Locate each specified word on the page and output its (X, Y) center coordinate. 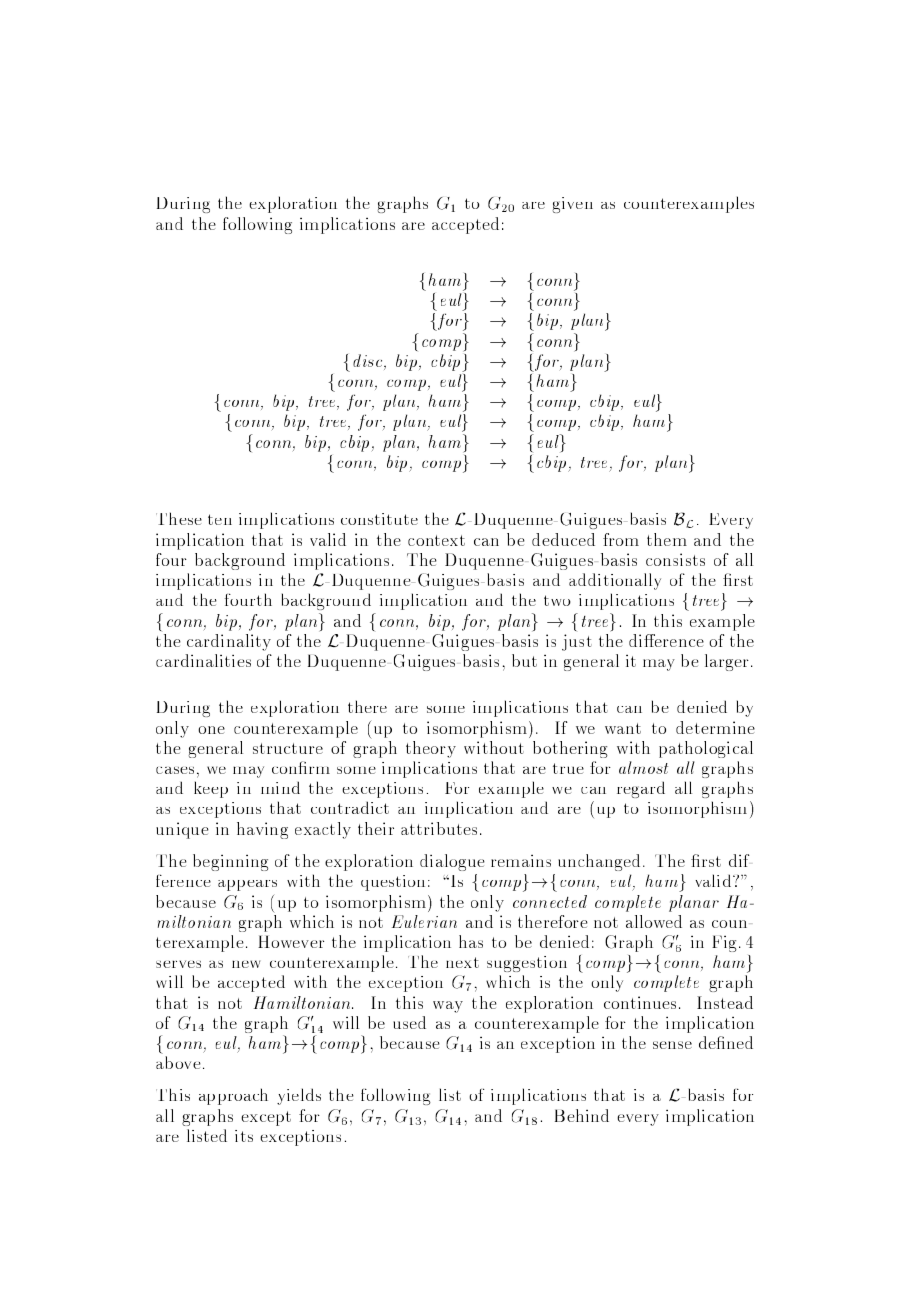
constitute (379, 519)
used (409, 1022)
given (572, 205)
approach (233, 1096)
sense (672, 1045)
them (667, 539)
